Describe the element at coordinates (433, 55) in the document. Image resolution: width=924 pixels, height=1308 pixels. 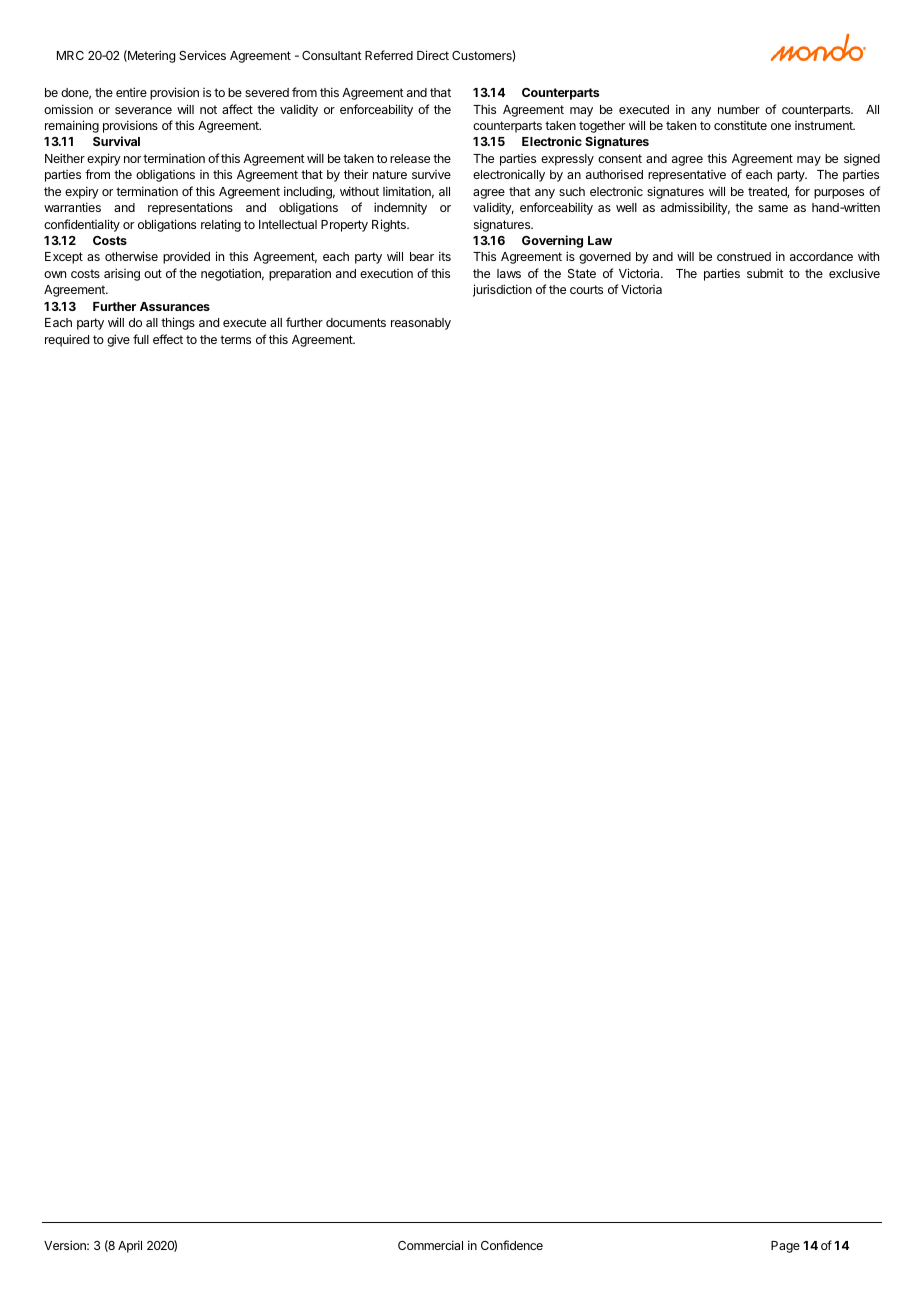
I see `Direct` at that location.
